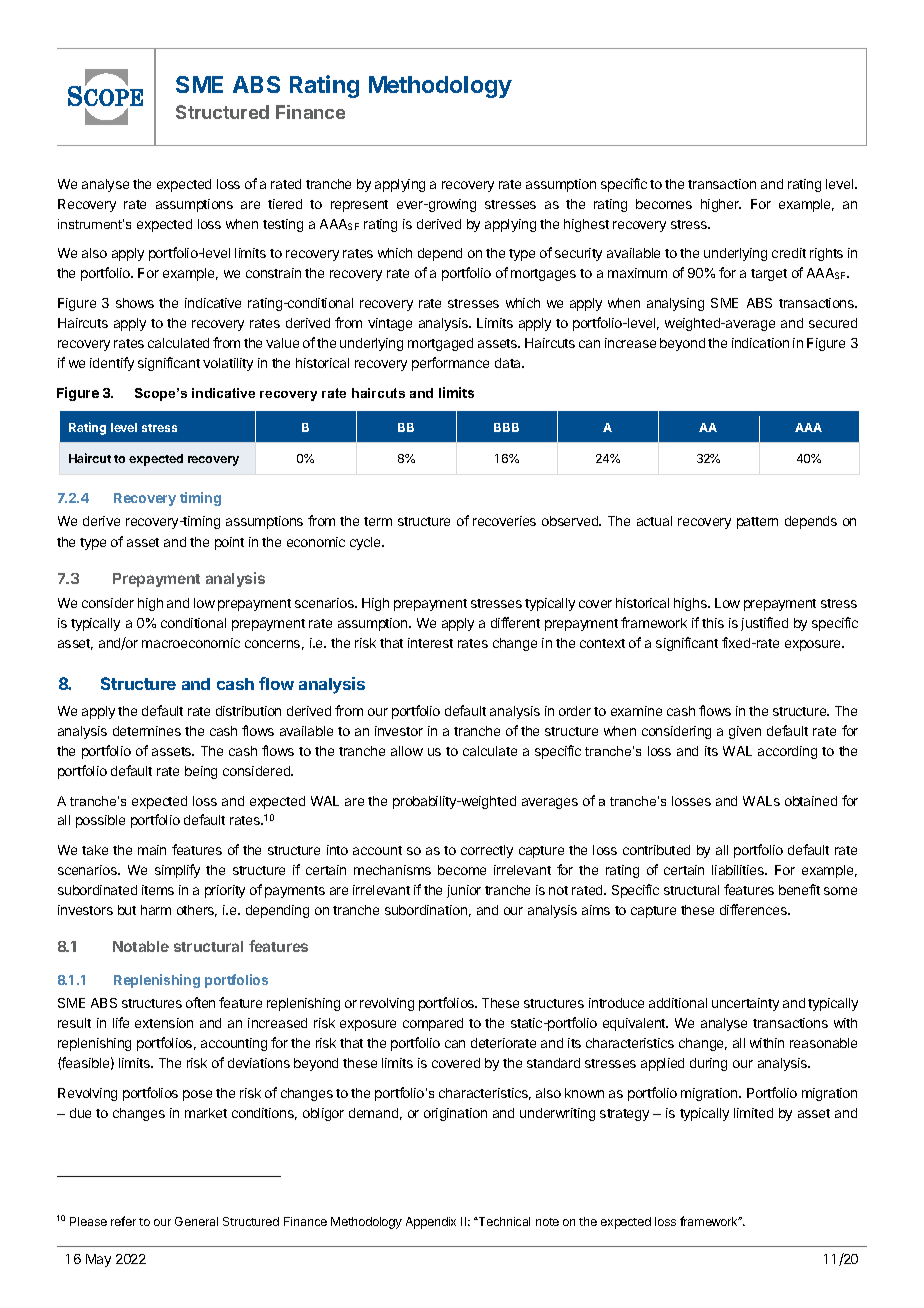 The width and height of the screenshot is (924, 1308). Describe the element at coordinates (543, 275) in the screenshot. I see `mortgages` at that location.
